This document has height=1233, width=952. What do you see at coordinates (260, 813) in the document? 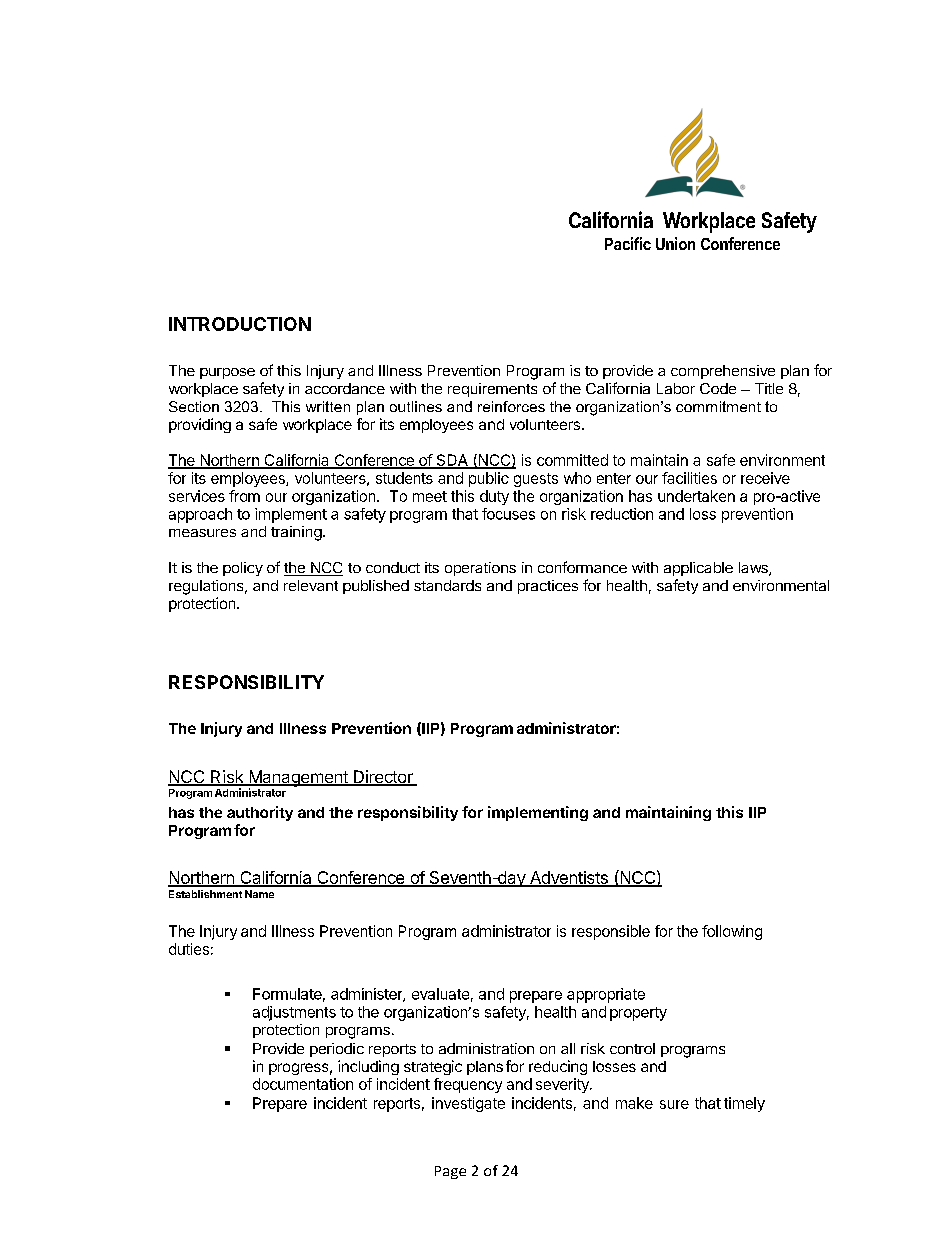
I see `authority` at bounding box center [260, 813].
